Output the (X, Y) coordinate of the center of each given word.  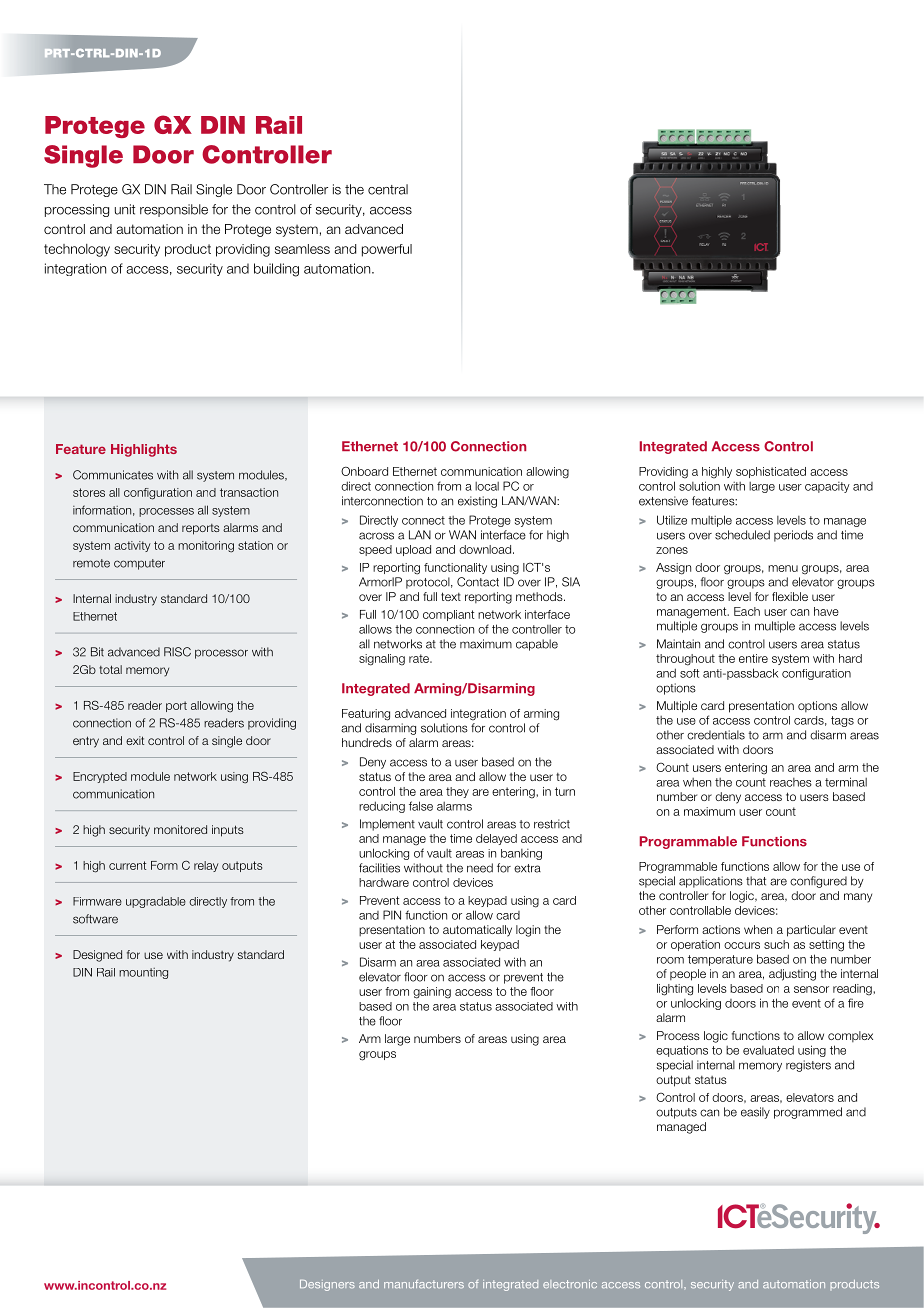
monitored (180, 829)
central (388, 189)
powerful (387, 250)
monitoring (206, 547)
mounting (143, 973)
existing (477, 502)
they (457, 792)
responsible (174, 210)
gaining (432, 993)
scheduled (742, 535)
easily (755, 1113)
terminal (846, 782)
